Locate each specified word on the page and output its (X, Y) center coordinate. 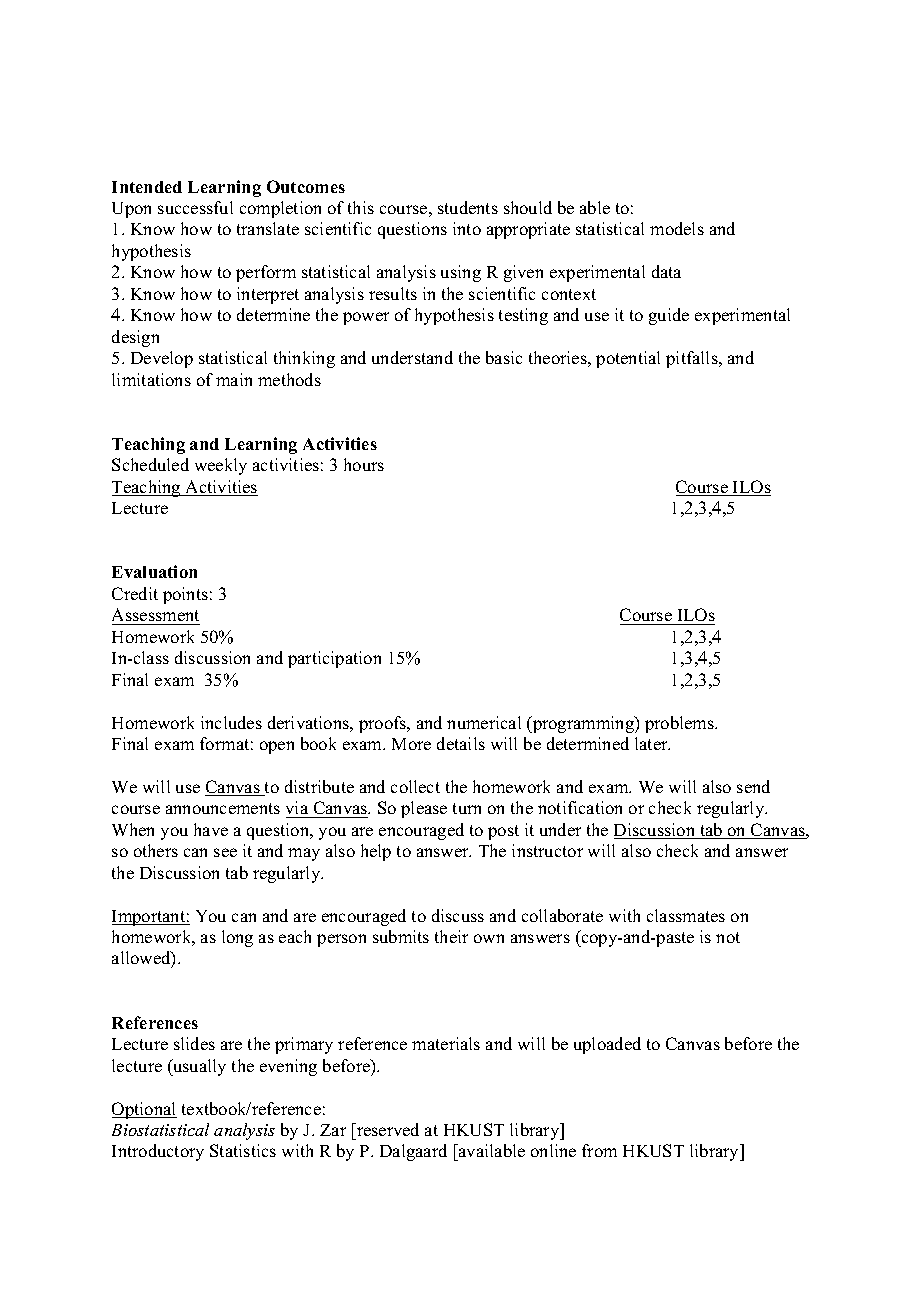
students (468, 207)
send (753, 786)
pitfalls (693, 359)
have (211, 829)
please (424, 809)
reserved (387, 1129)
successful (195, 207)
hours (364, 464)
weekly (221, 466)
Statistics (243, 1150)
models (677, 228)
